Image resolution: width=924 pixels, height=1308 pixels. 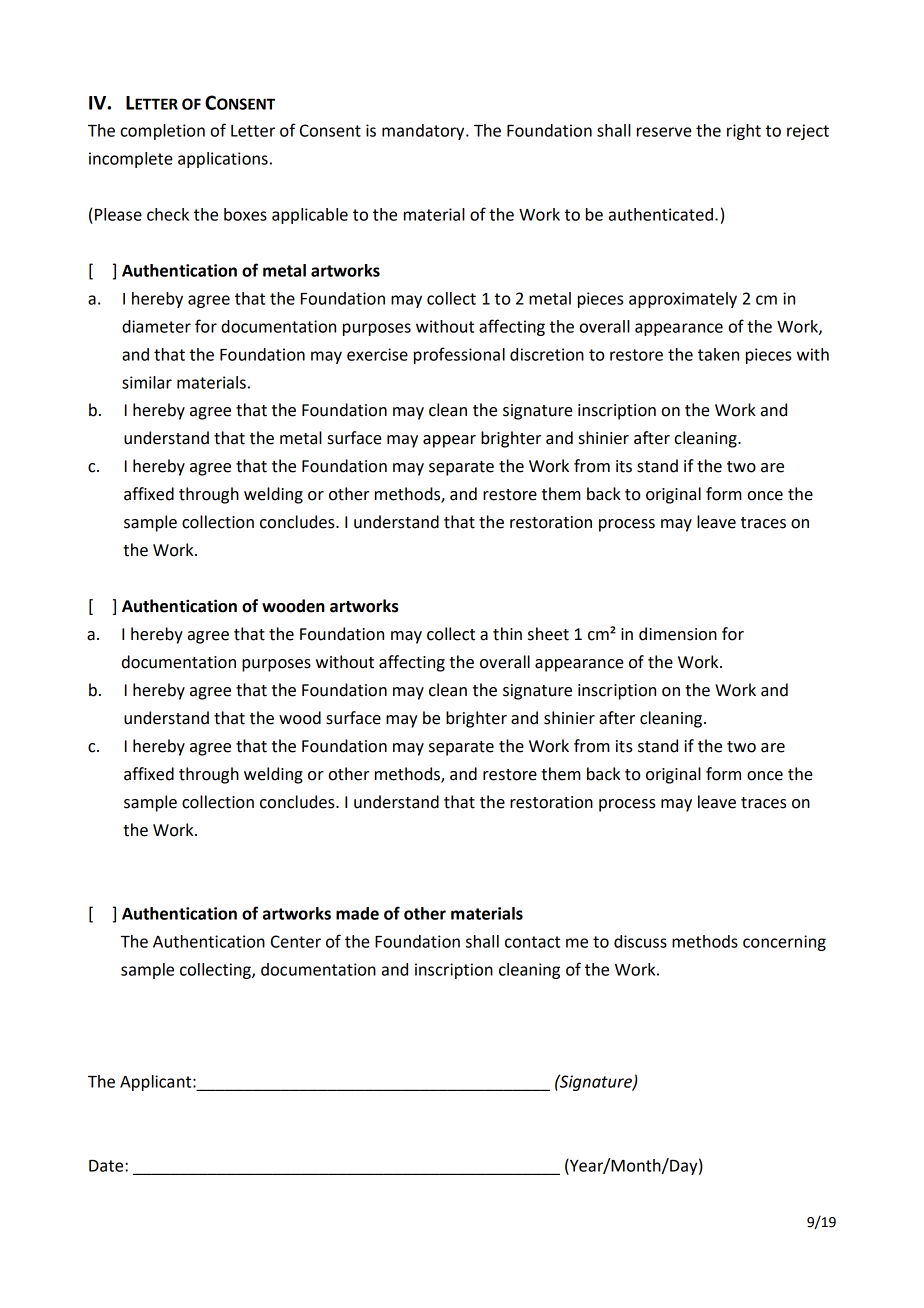 I want to click on reserve, so click(x=664, y=132).
